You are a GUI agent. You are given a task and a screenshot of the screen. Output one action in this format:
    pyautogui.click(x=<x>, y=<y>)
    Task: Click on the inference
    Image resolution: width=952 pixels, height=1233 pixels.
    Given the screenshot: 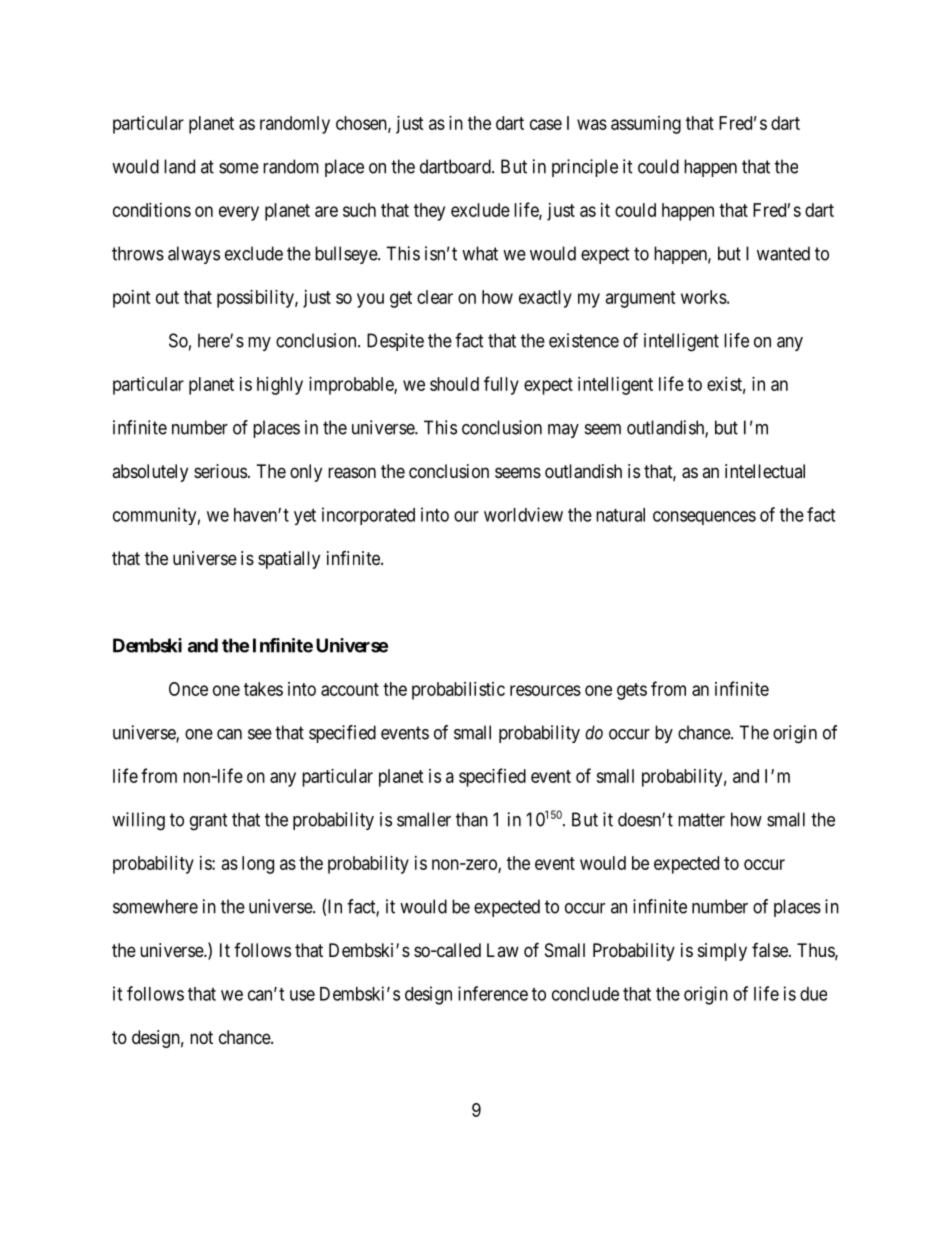 What is the action you would take?
    pyautogui.click(x=493, y=993)
